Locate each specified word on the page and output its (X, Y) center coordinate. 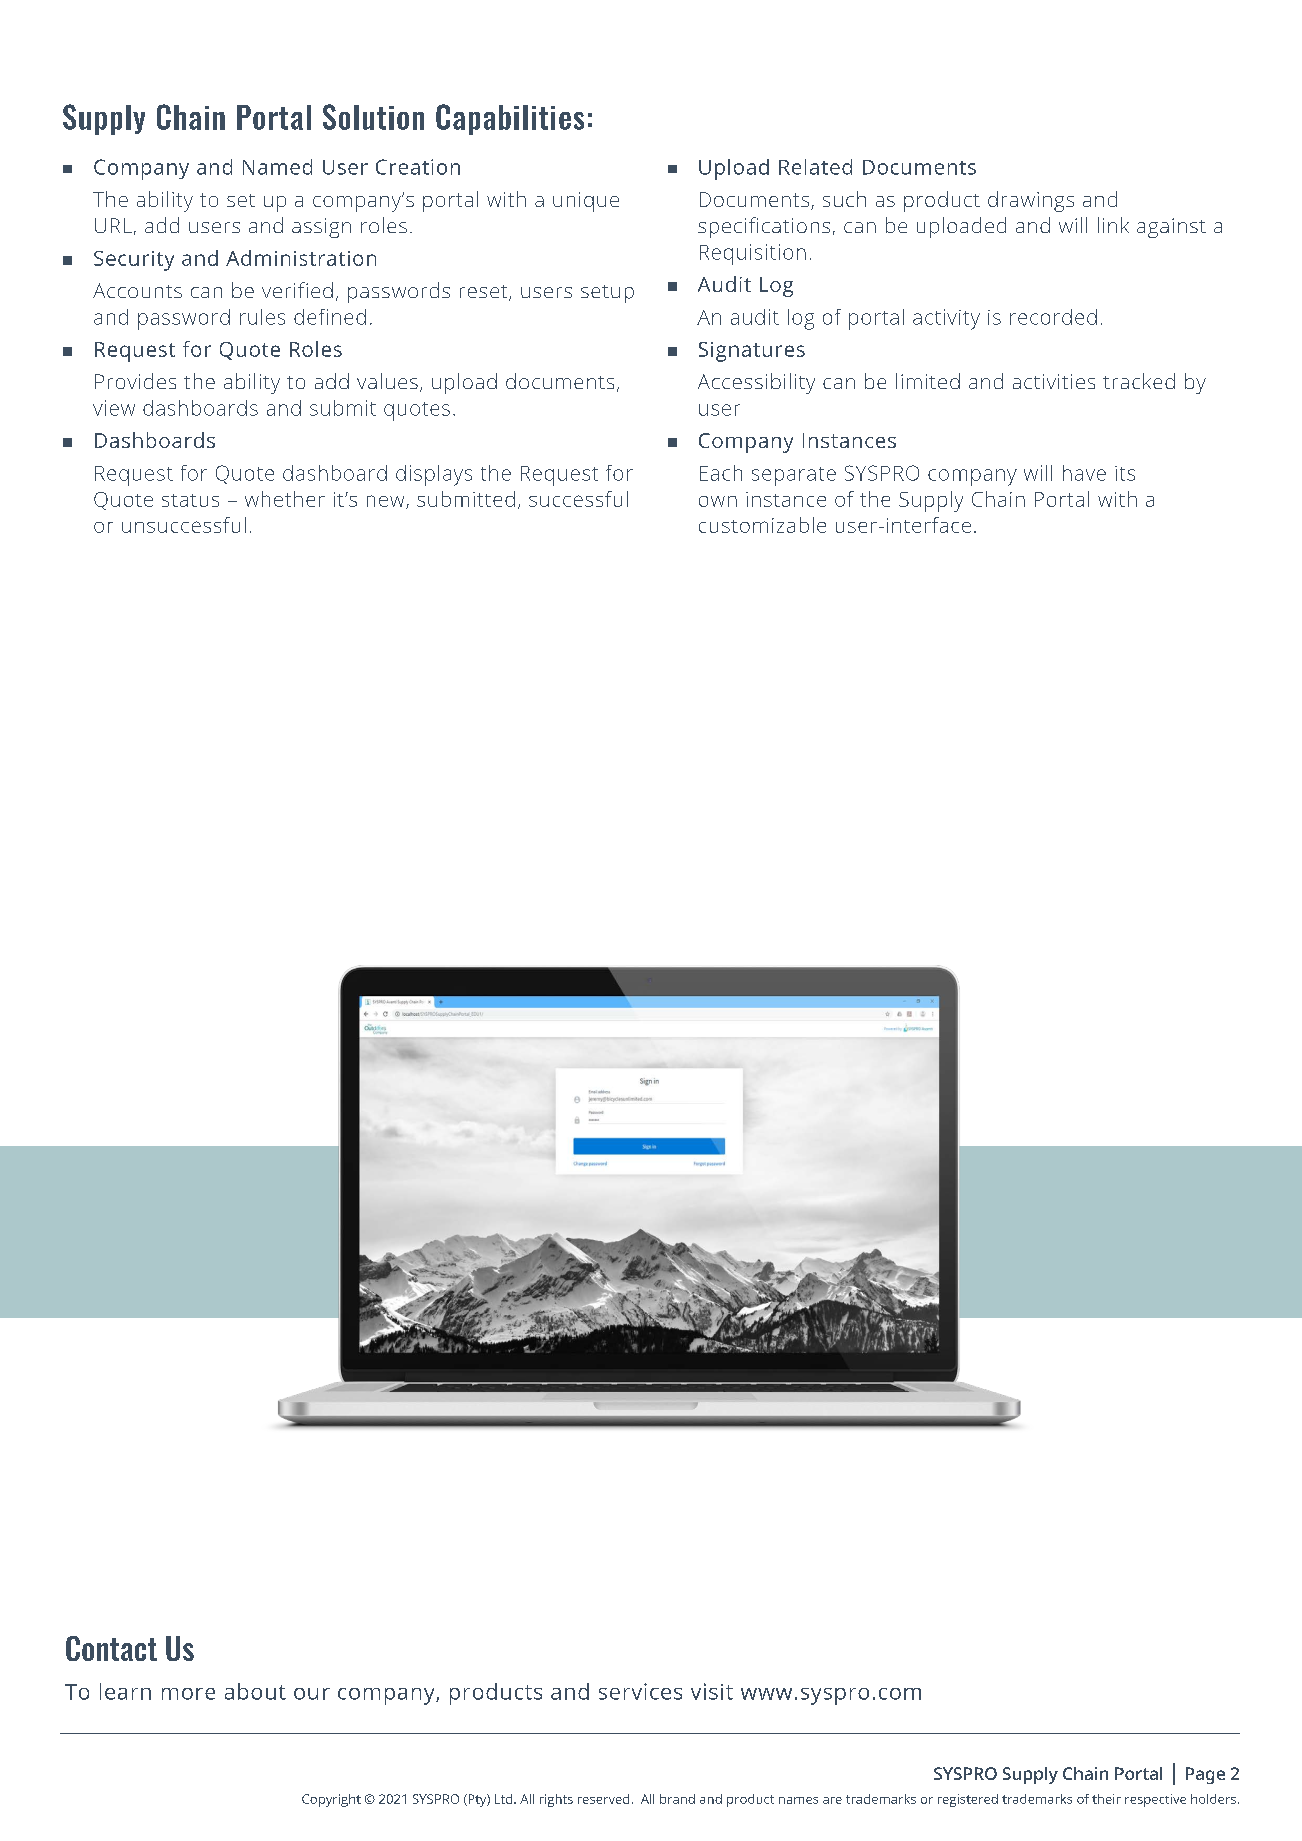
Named (277, 167)
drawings (1031, 201)
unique (586, 202)
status (190, 500)
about (255, 1691)
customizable (762, 525)
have (1084, 473)
